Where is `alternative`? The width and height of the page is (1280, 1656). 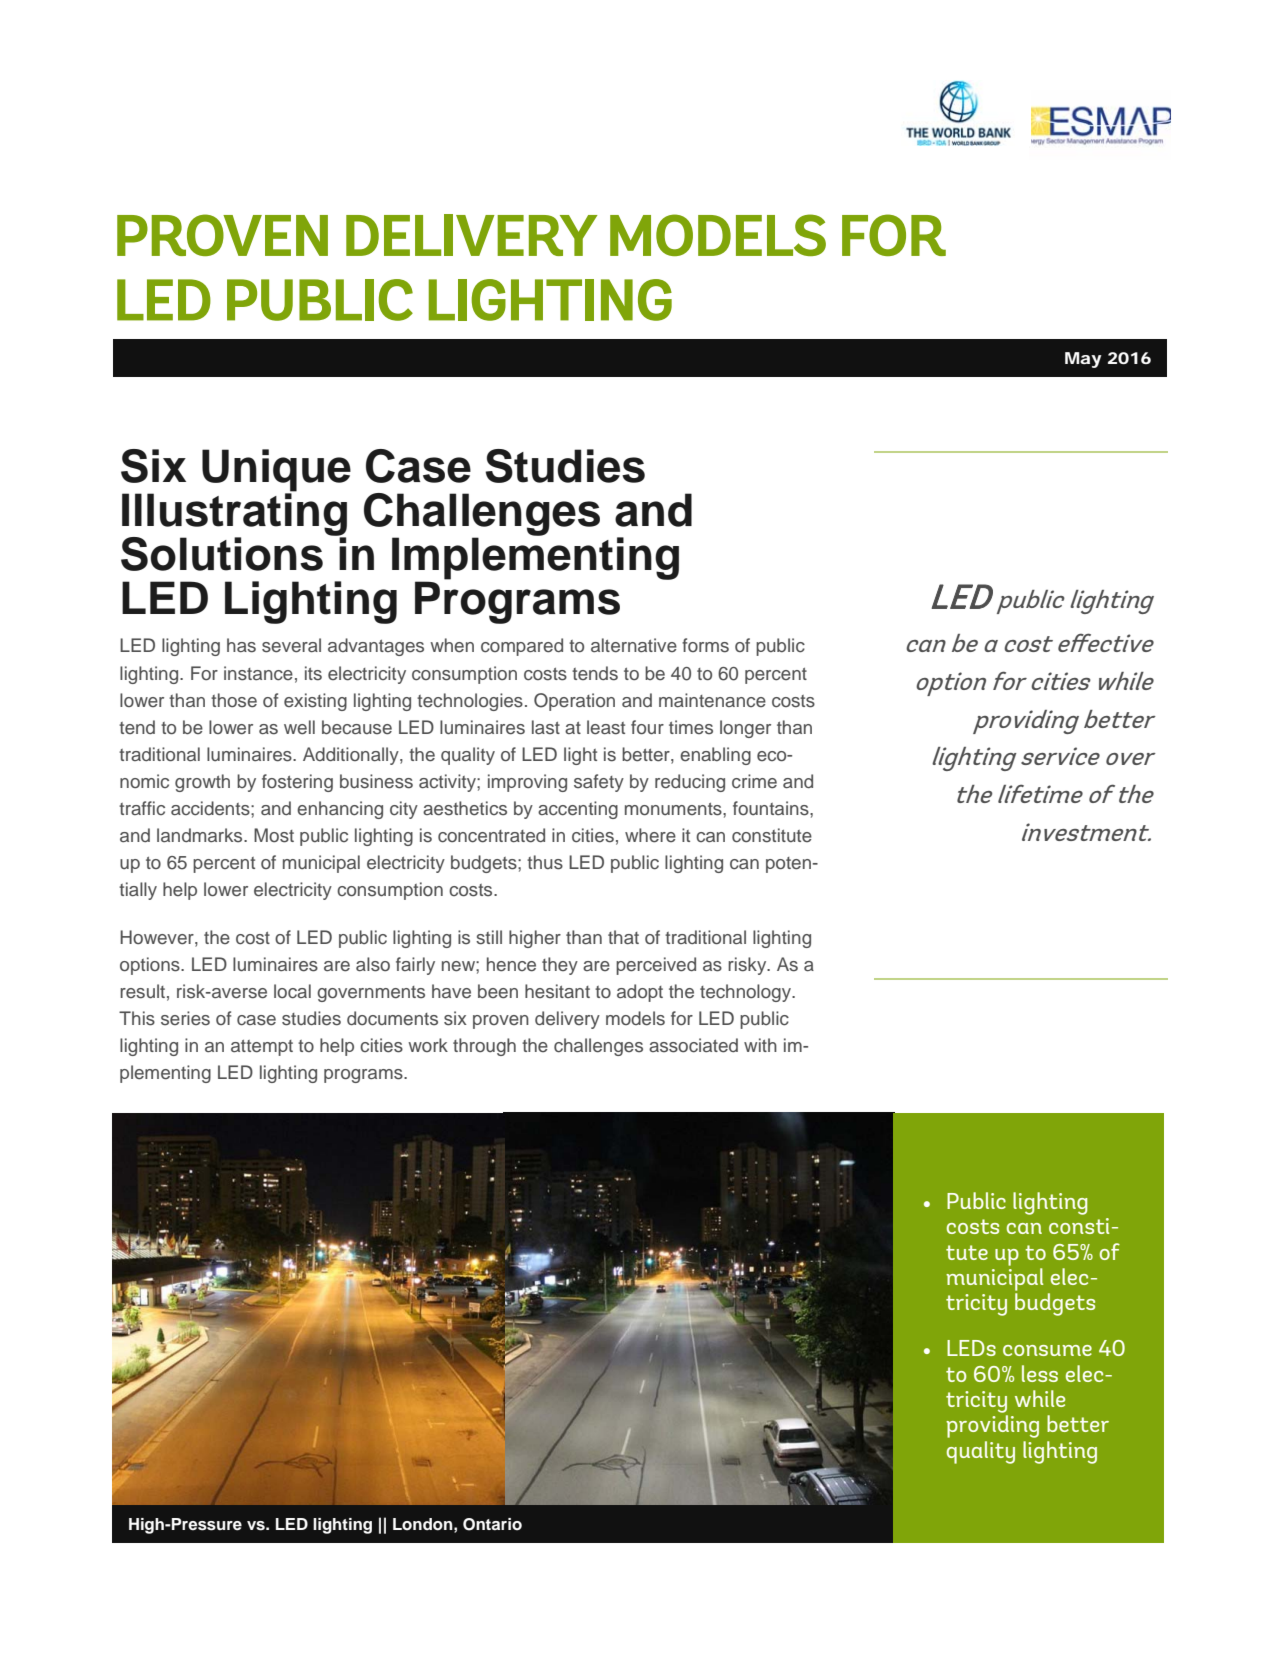 alternative is located at coordinates (634, 645).
